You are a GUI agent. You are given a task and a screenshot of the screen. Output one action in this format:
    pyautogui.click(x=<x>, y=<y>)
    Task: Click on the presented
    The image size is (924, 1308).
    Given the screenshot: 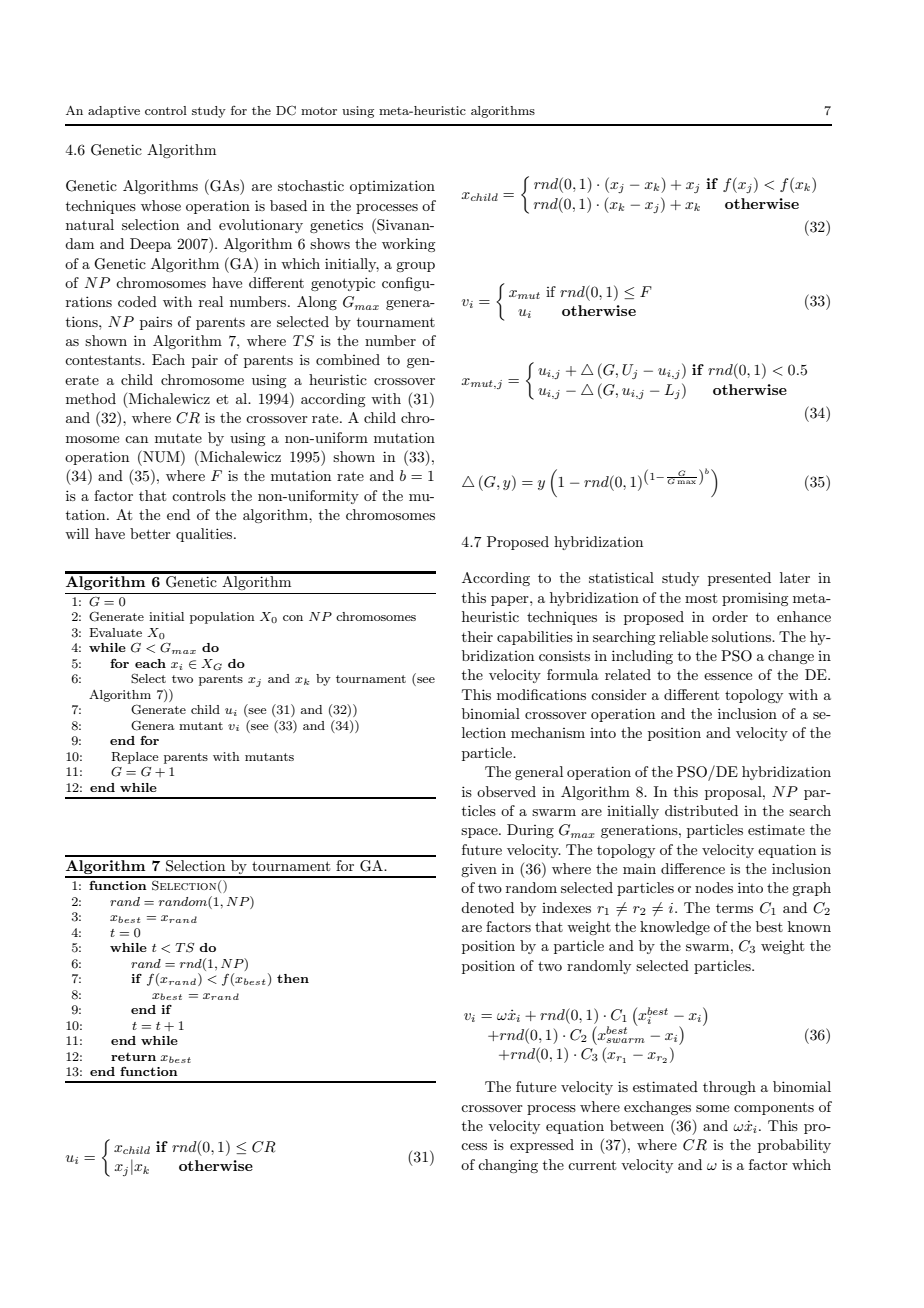 What is the action you would take?
    pyautogui.click(x=739, y=579)
